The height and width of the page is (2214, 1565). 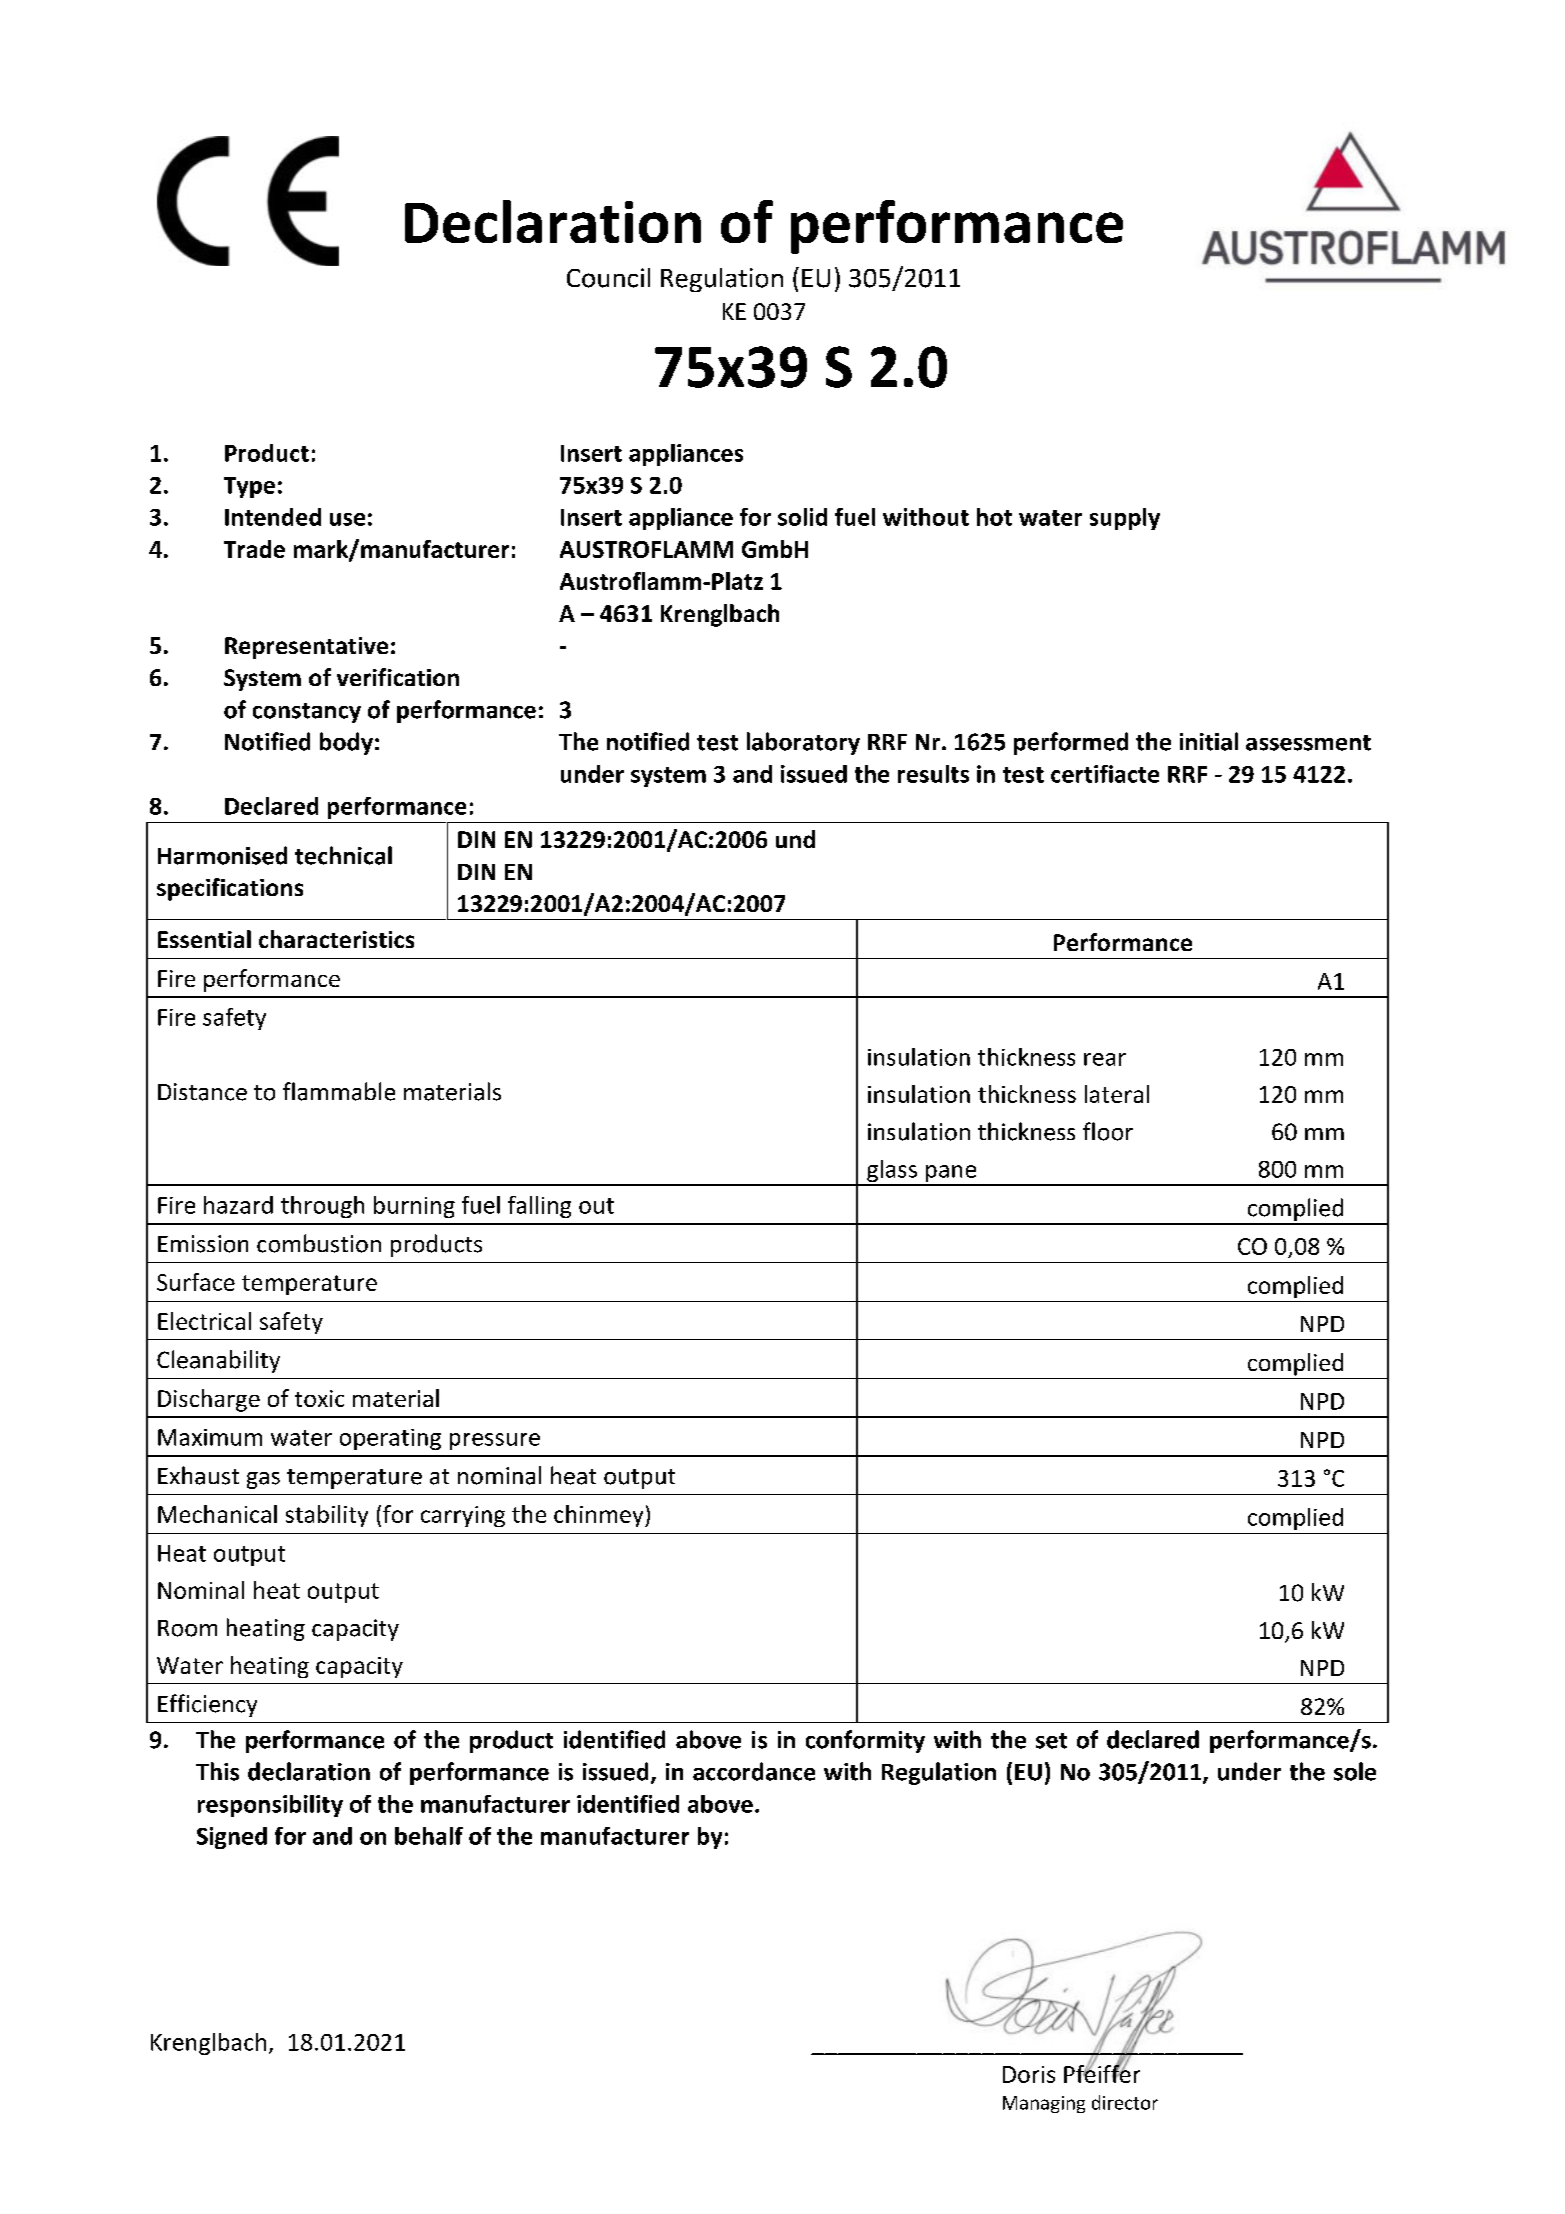 What do you see at coordinates (1029, 2074) in the page?
I see `Doris` at bounding box center [1029, 2074].
